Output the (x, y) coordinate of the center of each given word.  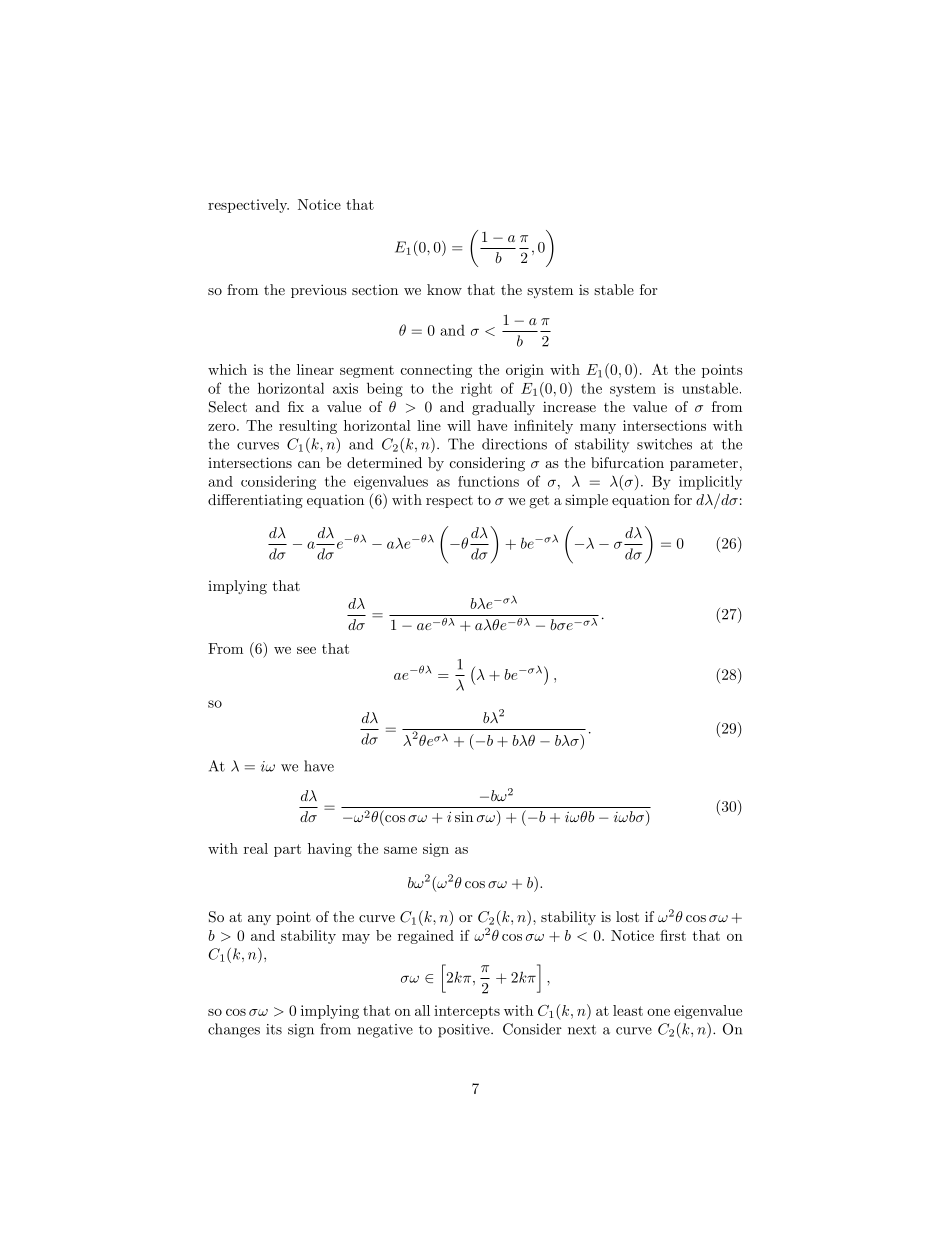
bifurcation (627, 462)
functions (488, 481)
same (400, 850)
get (539, 501)
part (287, 850)
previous (319, 291)
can (309, 464)
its (274, 1029)
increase (569, 406)
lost (627, 916)
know (444, 289)
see (306, 650)
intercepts (467, 1012)
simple (586, 501)
